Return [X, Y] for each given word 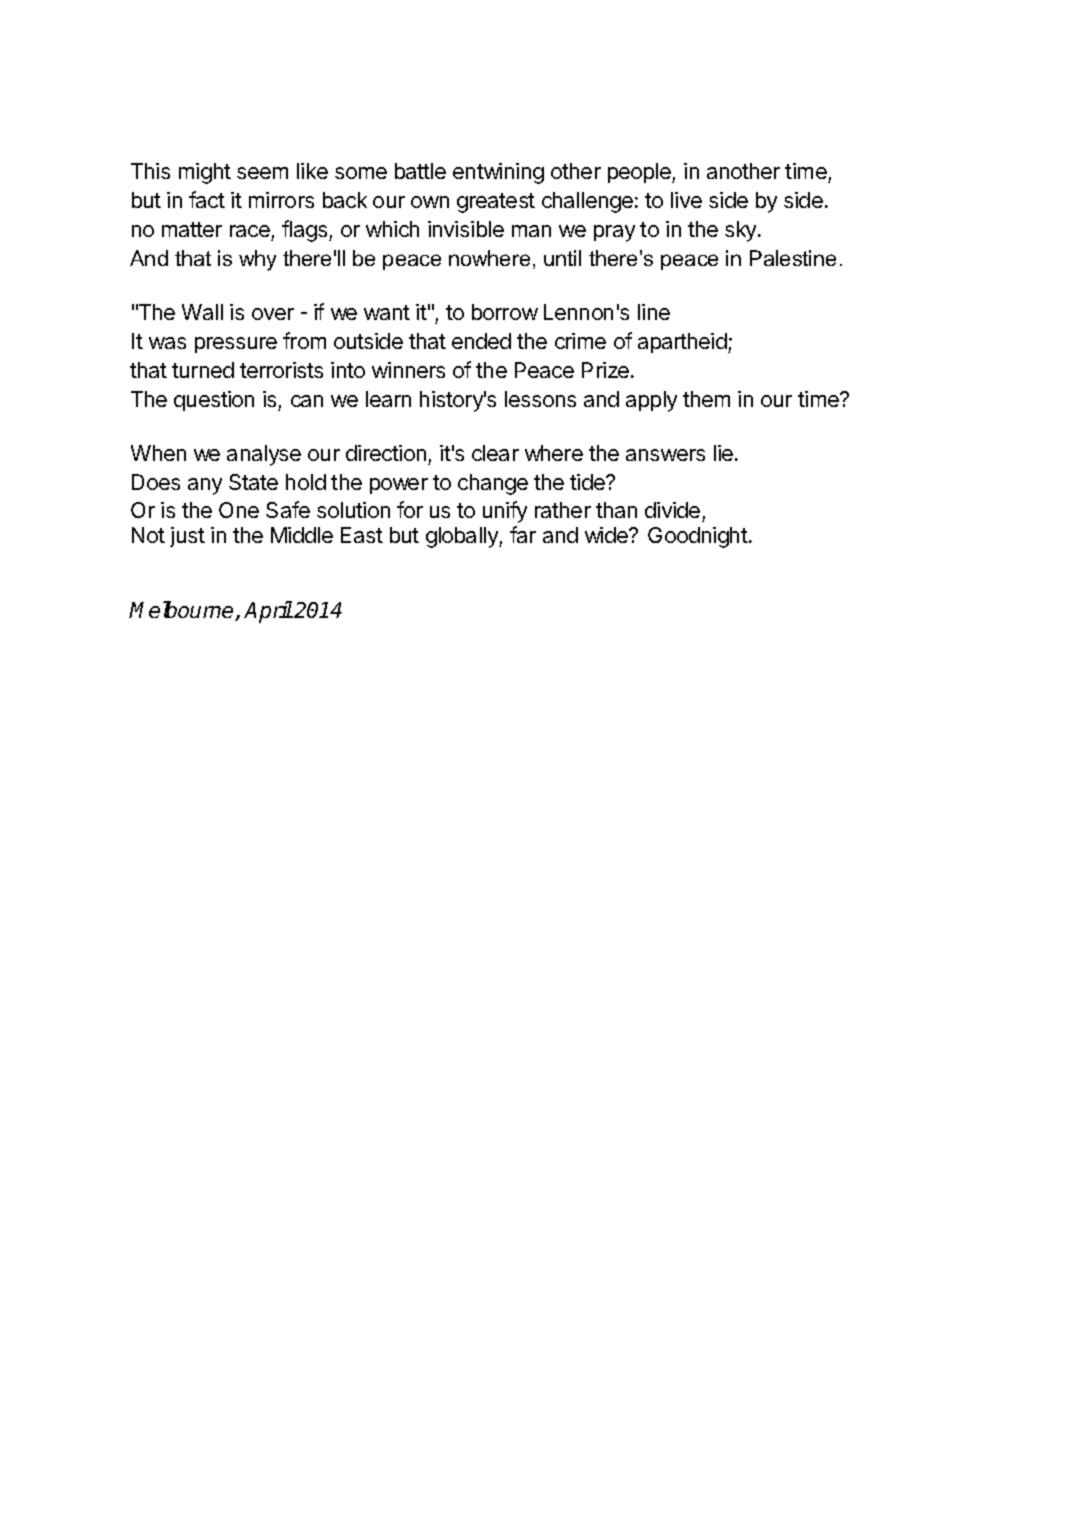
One [239, 510]
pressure [236, 345]
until [562, 258]
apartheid [683, 343]
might [205, 173]
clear [495, 453]
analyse [264, 455]
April [268, 612]
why [257, 260]
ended [481, 341]
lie [725, 453]
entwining [498, 173]
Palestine [793, 258]
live [686, 200]
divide [674, 512]
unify [505, 512]
